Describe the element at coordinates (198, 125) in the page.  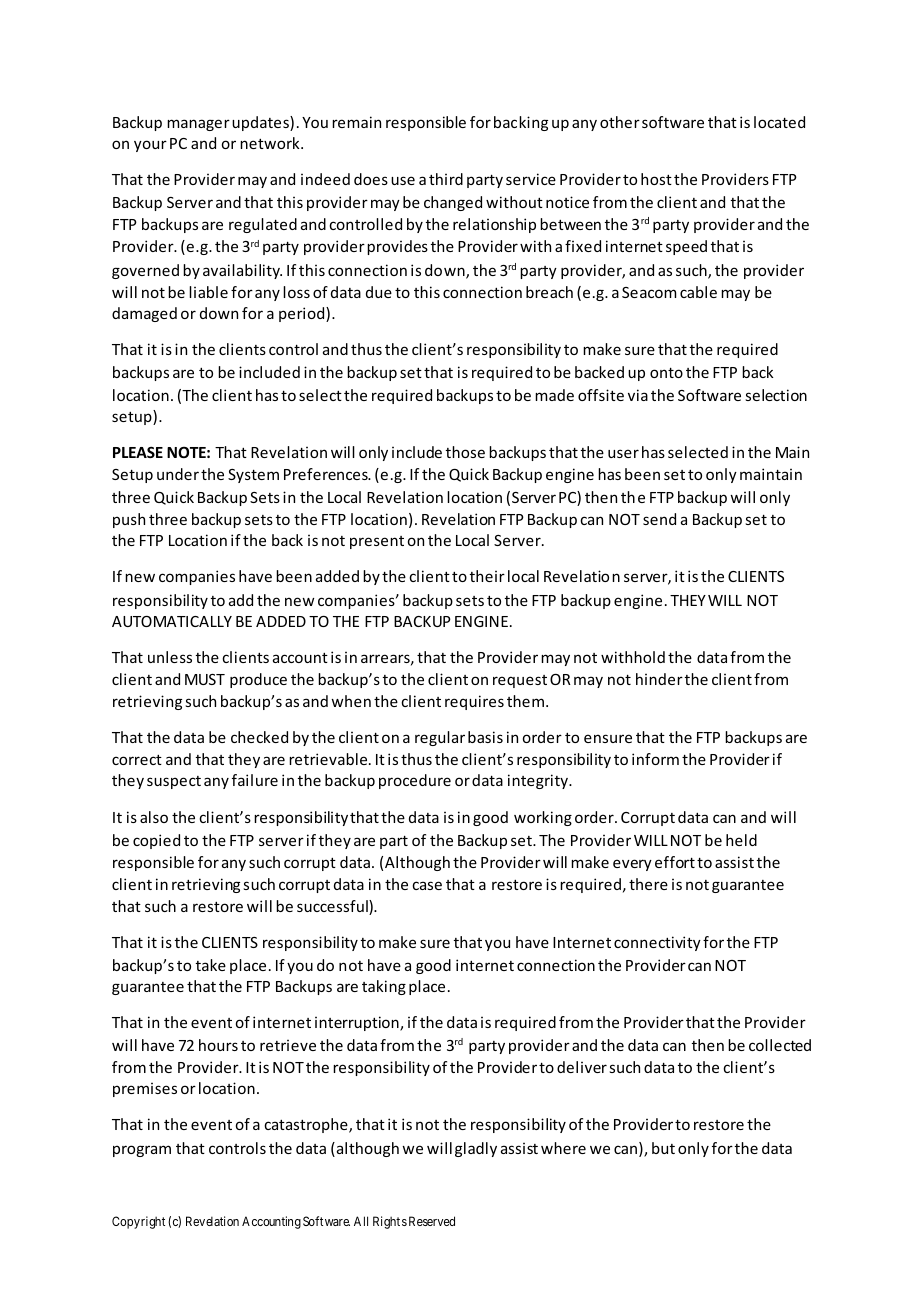
I see `manager` at that location.
